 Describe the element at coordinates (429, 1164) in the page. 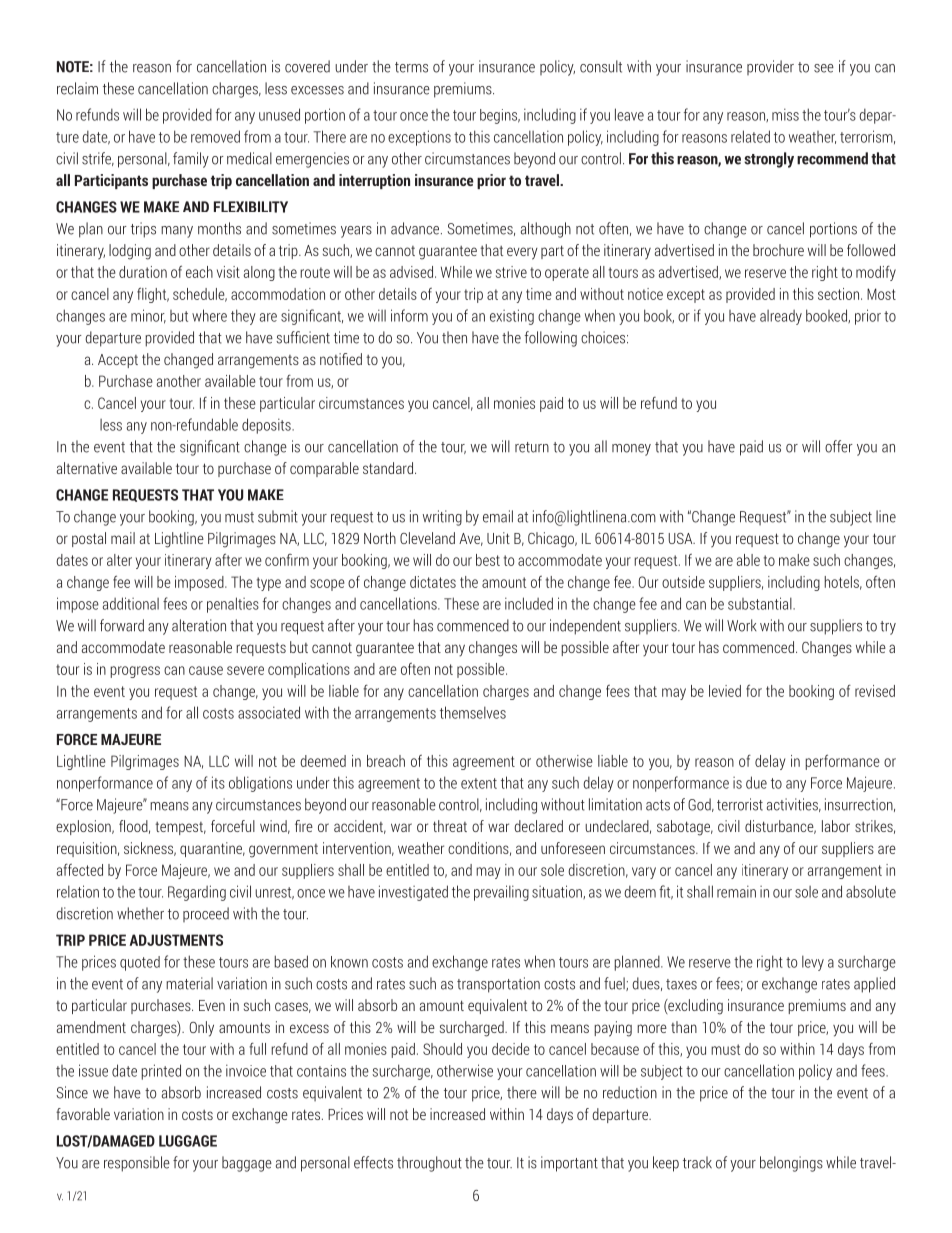

I see `throughout` at that location.
